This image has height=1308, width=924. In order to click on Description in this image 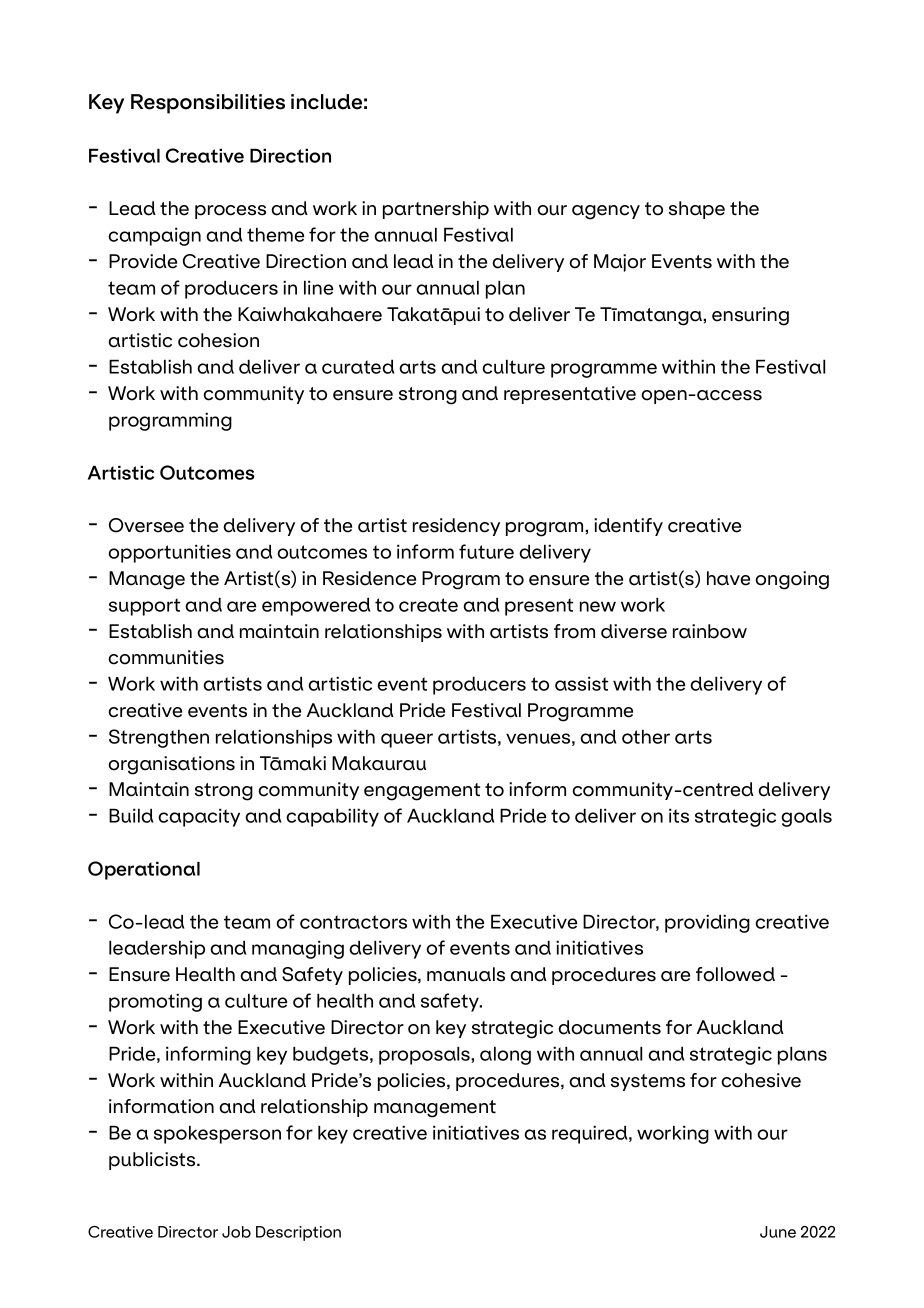, I will do `click(298, 1233)`.
